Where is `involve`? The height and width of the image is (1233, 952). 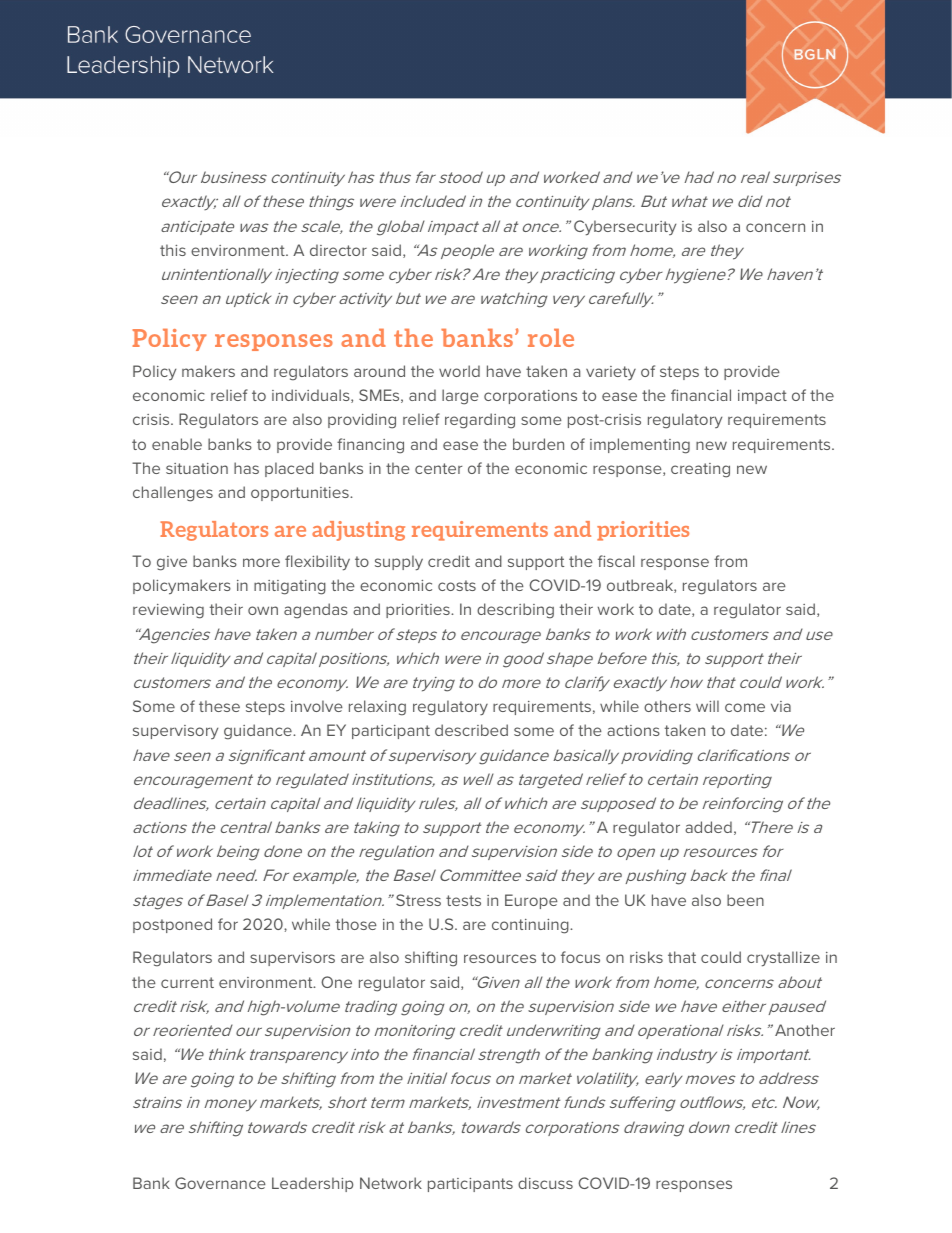
involve is located at coordinates (317, 706).
